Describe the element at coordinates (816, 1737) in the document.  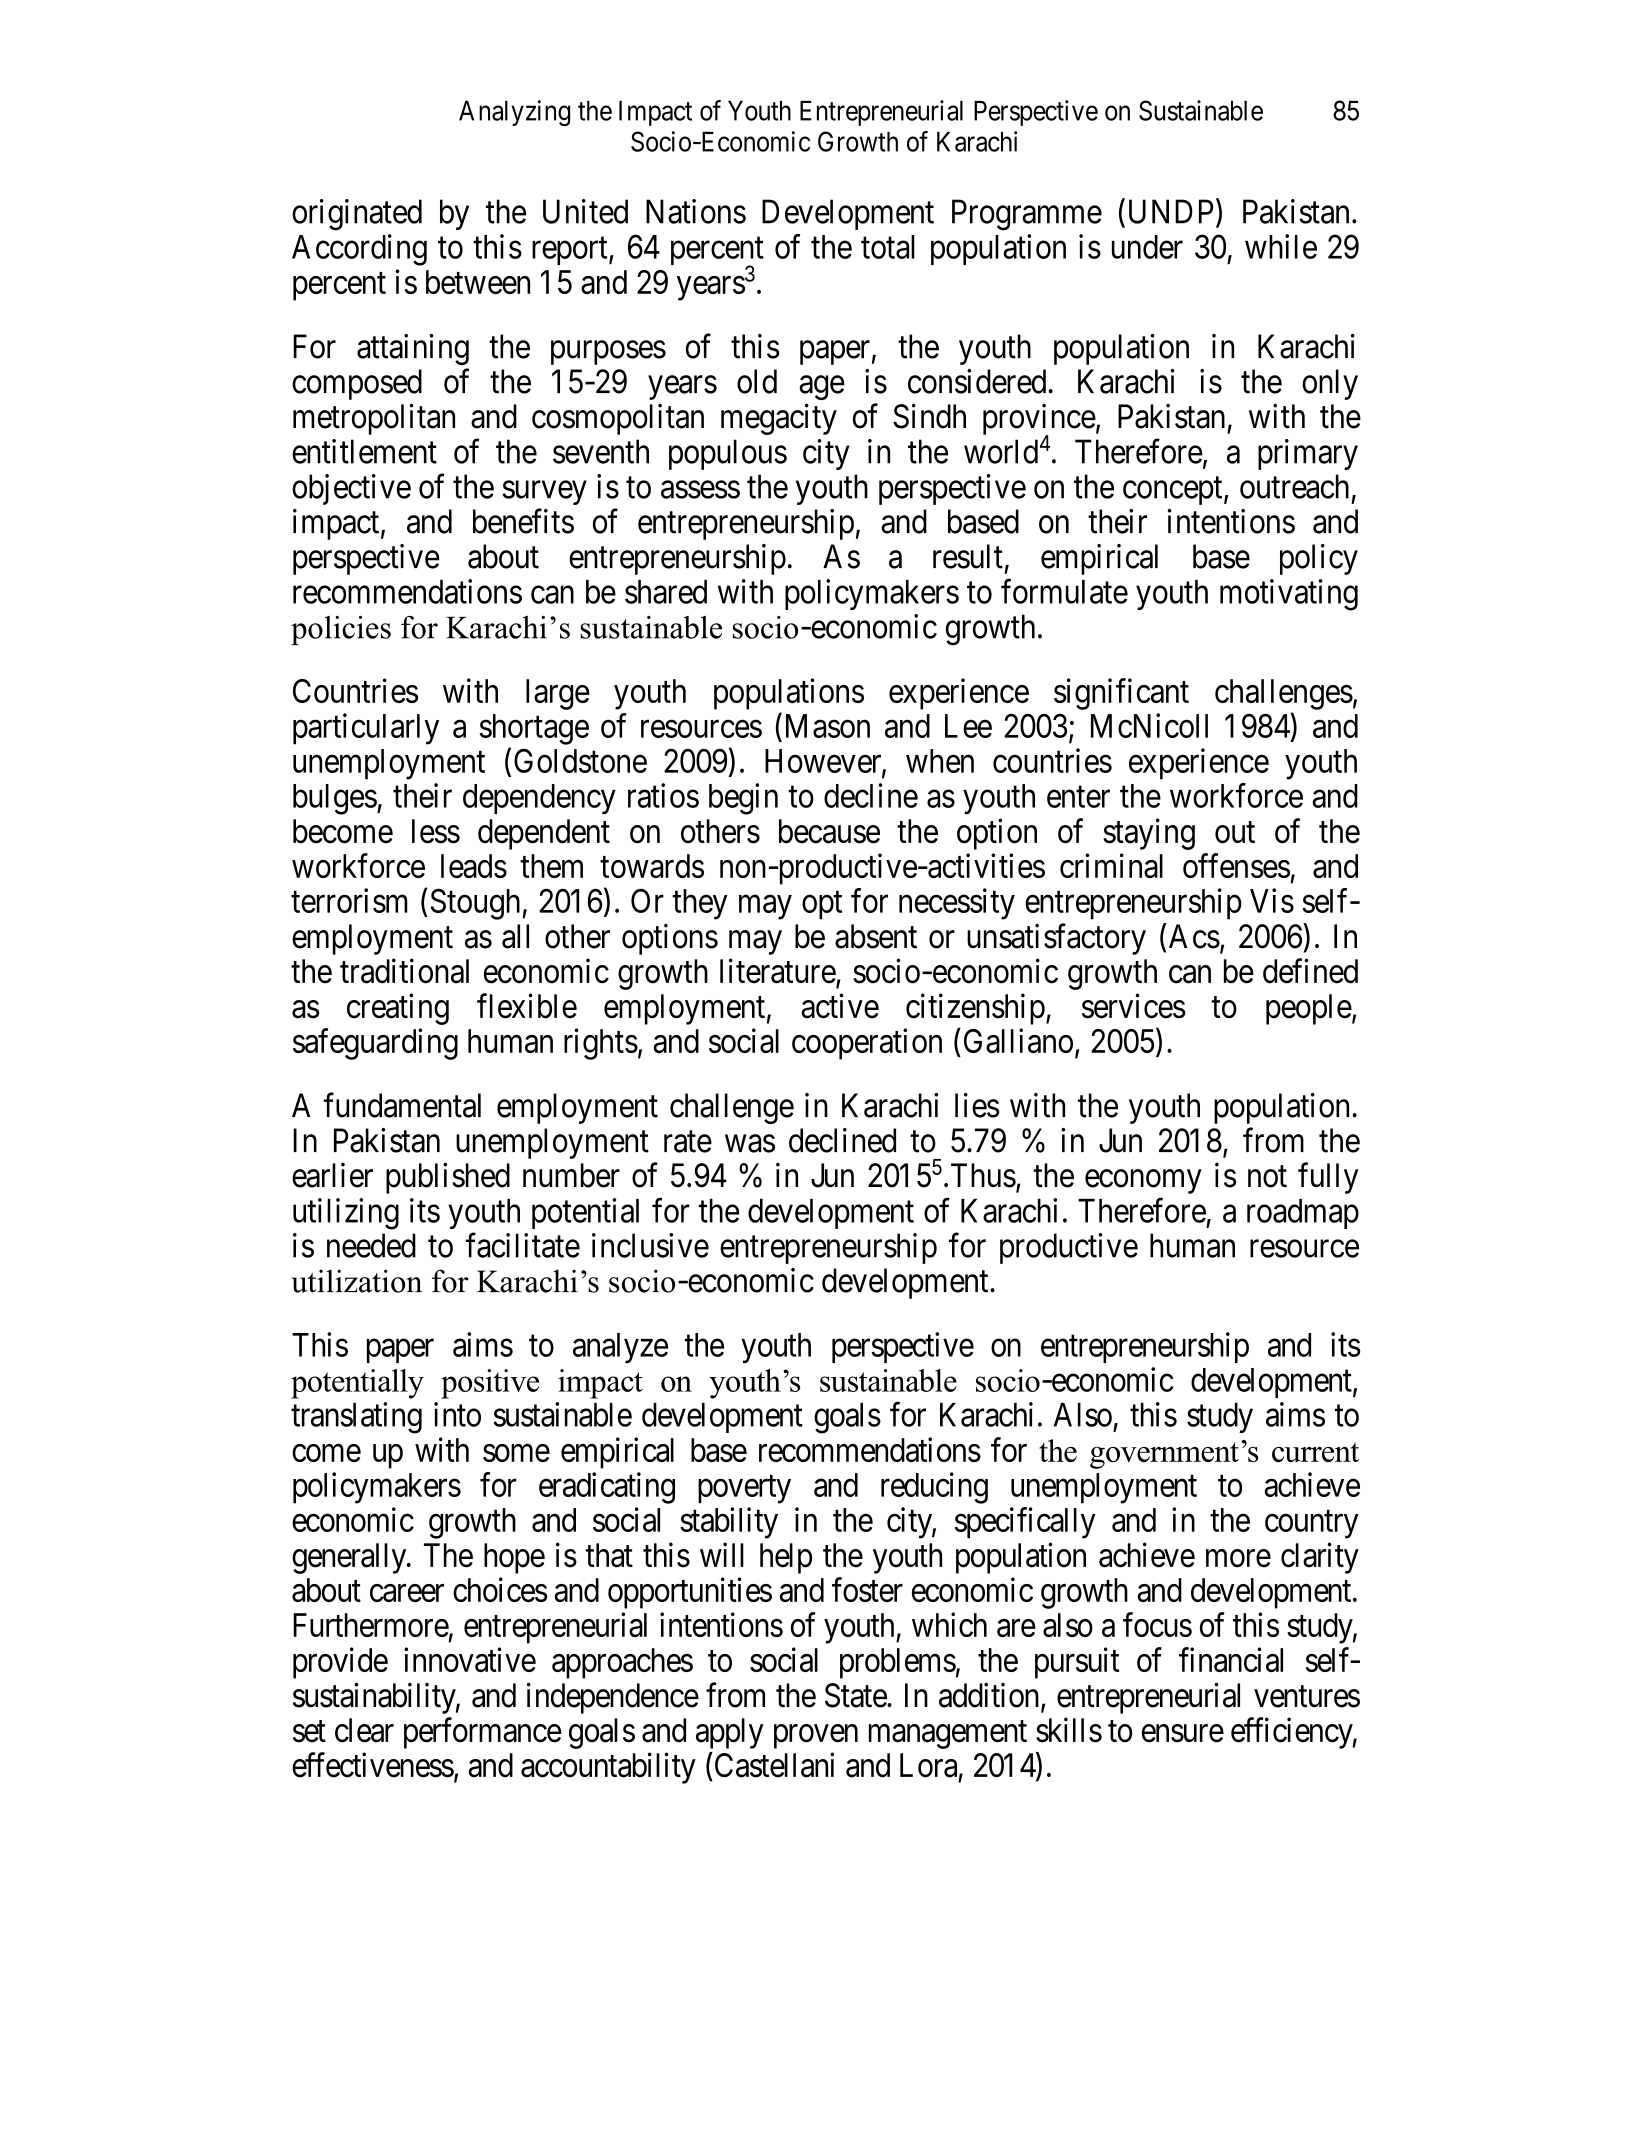
I see `proven` at that location.
